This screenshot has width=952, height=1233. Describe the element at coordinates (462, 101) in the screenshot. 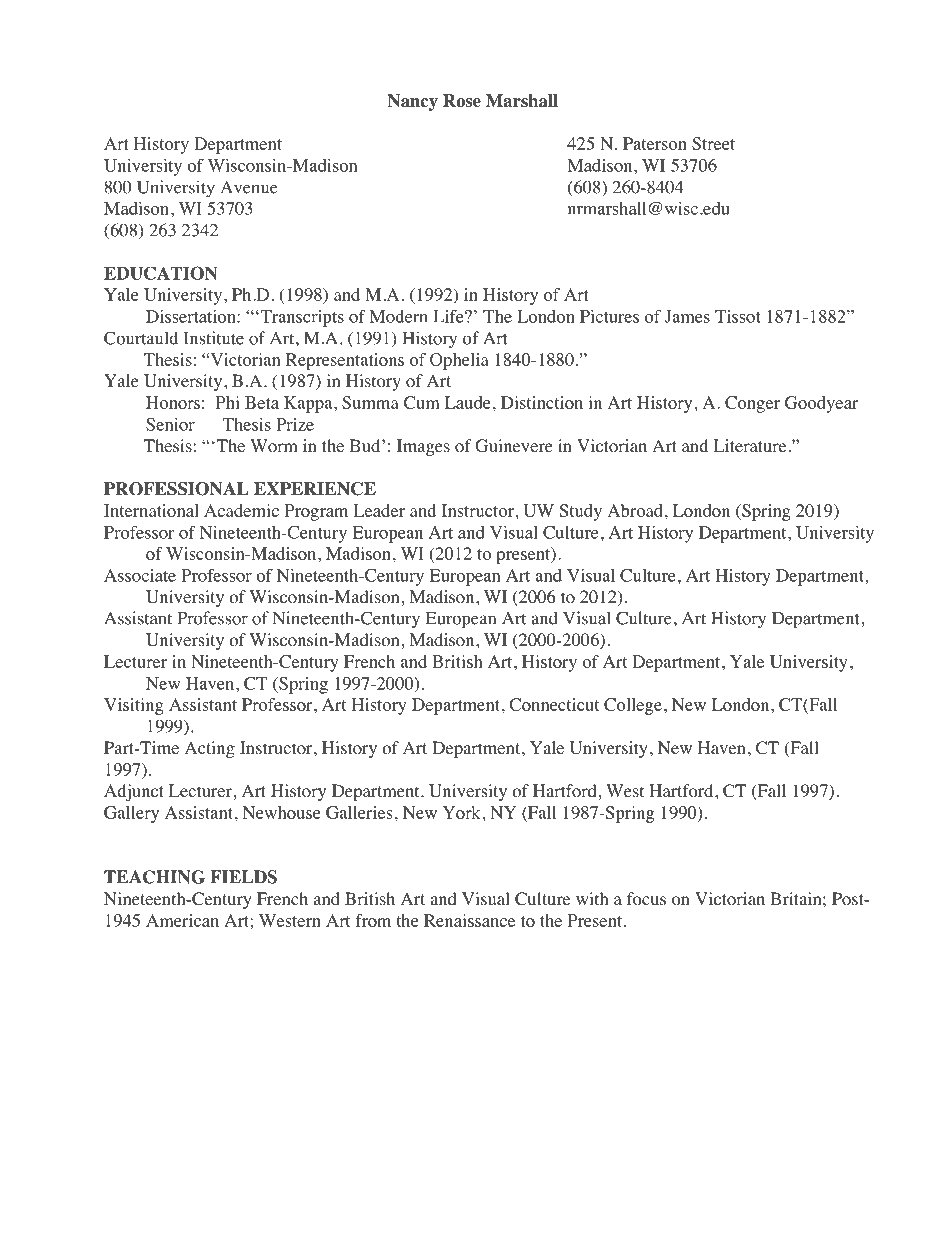

I see `Rose` at that location.
